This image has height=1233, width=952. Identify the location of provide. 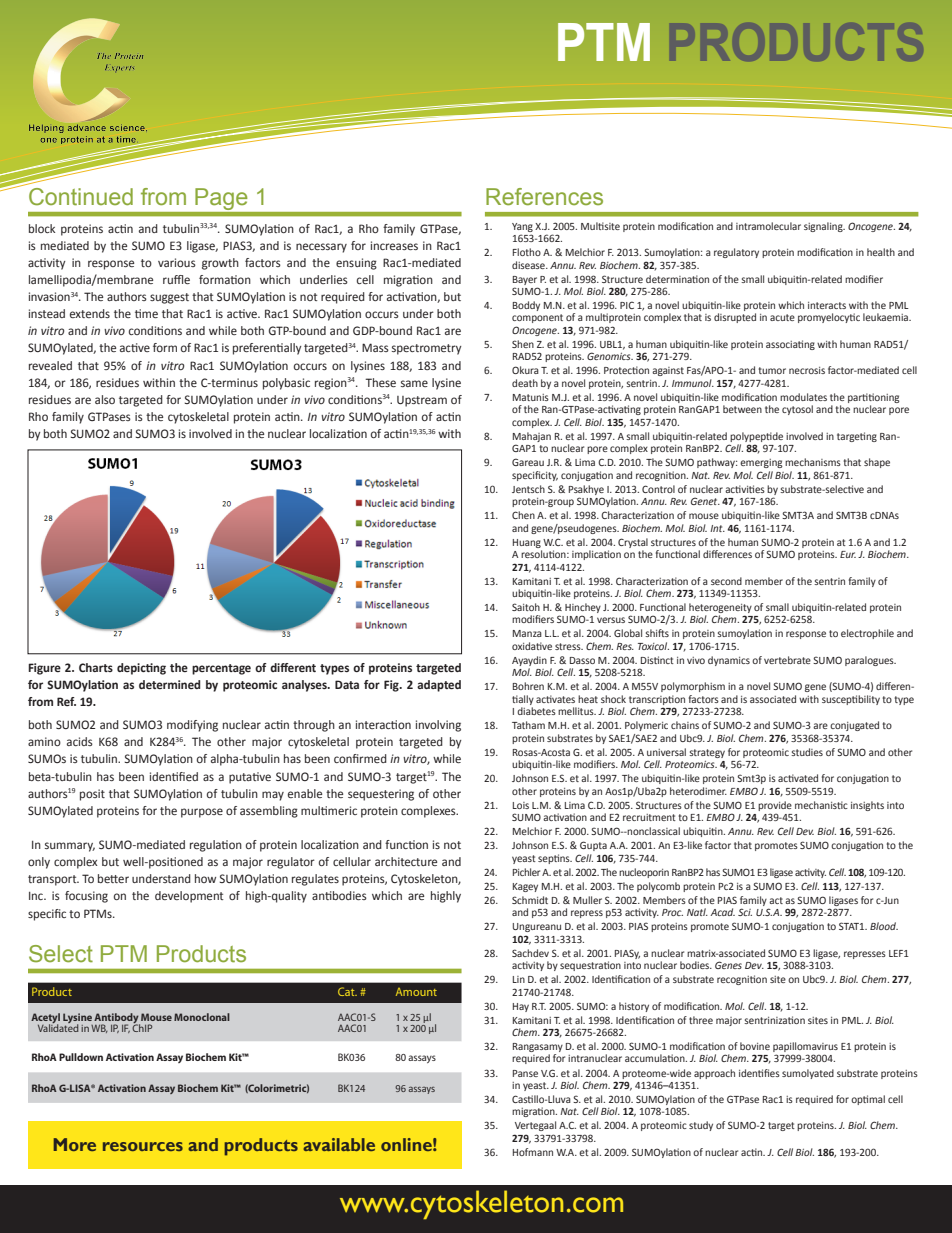
(775, 806).
